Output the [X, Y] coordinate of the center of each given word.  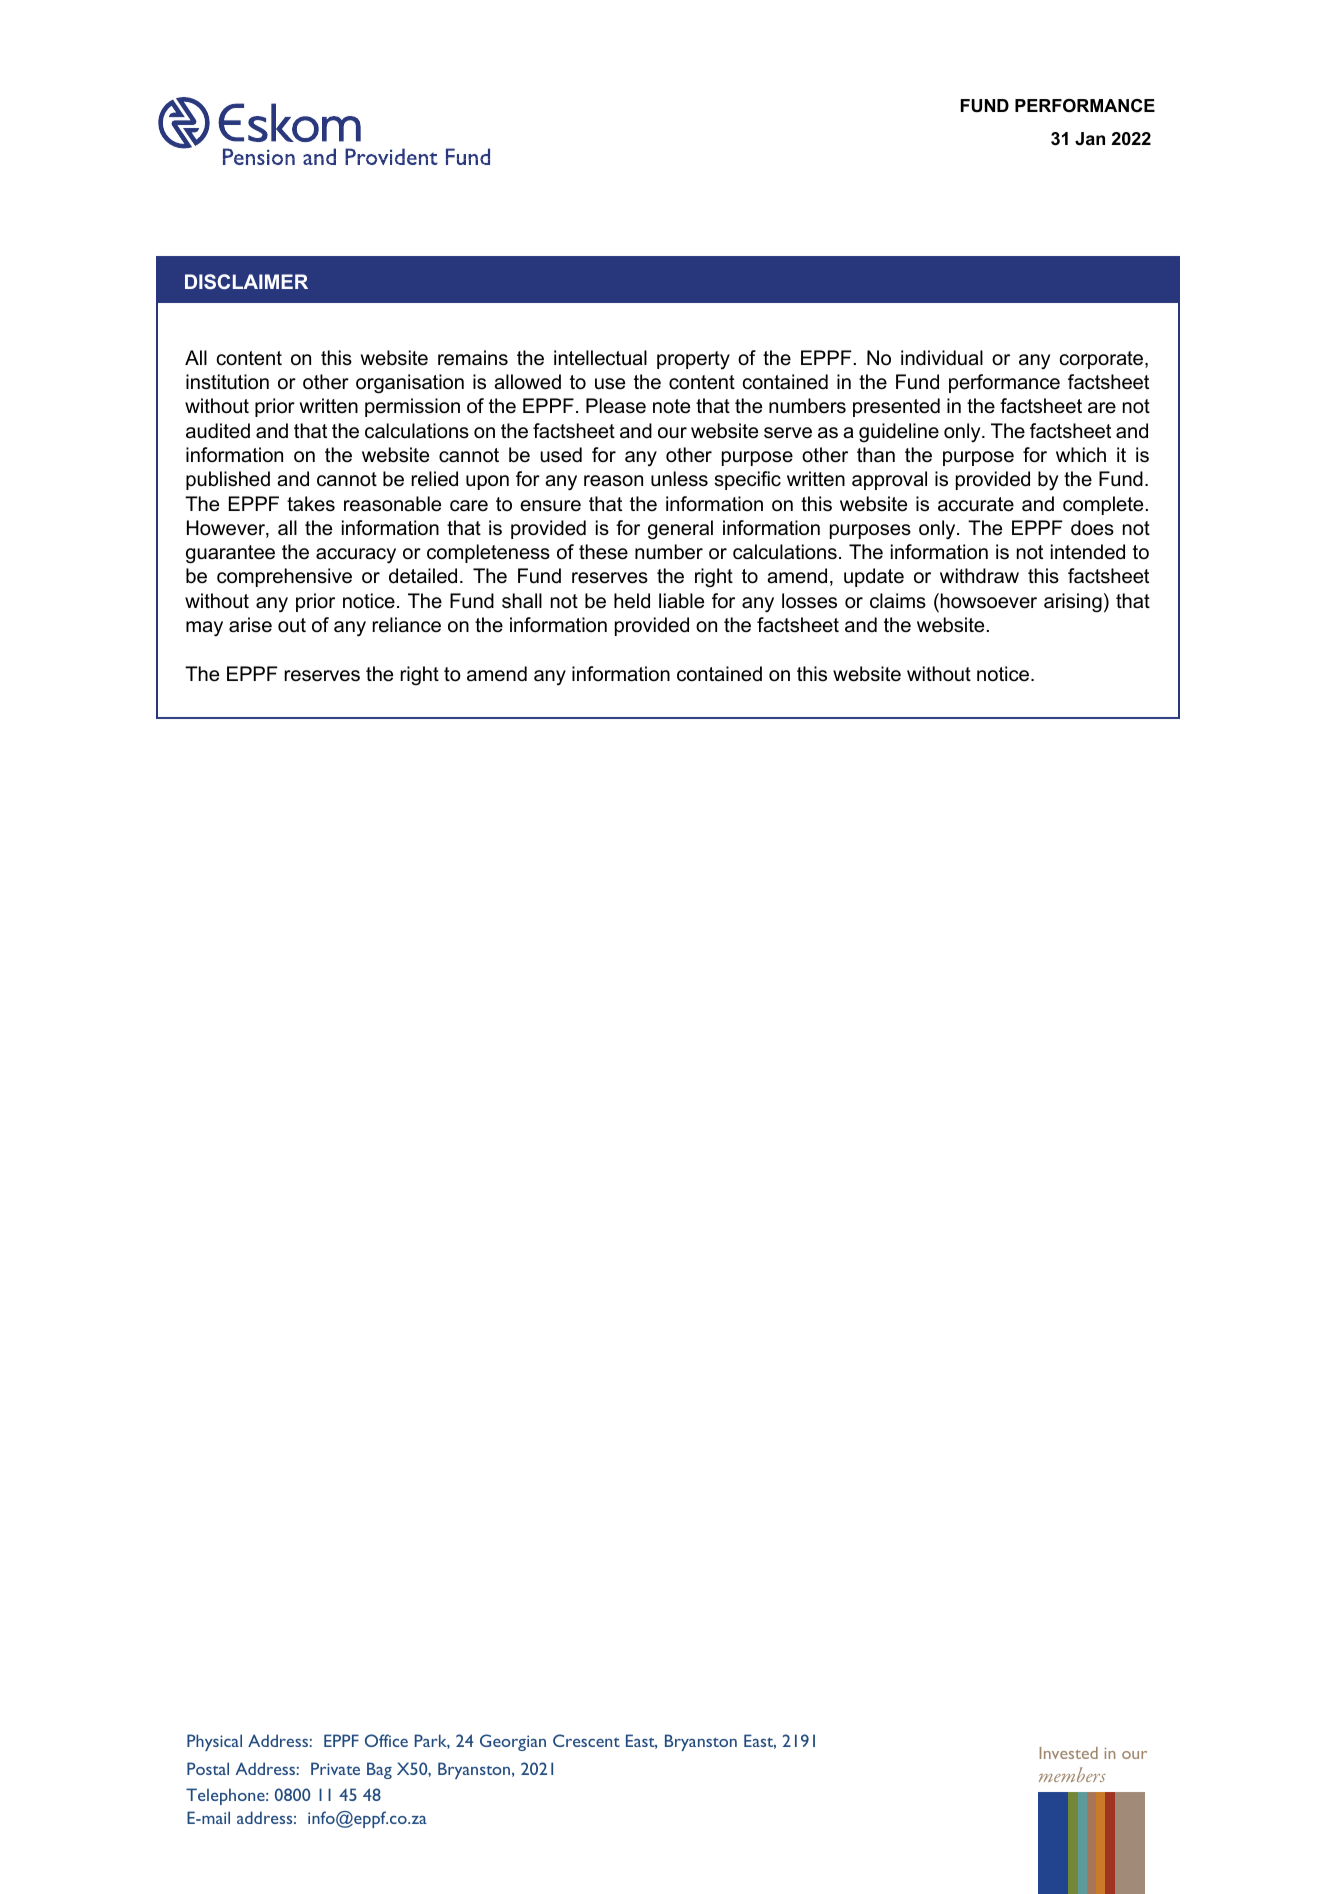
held [632, 601]
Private [335, 1768]
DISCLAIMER [246, 281]
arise [250, 625]
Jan [1090, 139]
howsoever [989, 601]
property [693, 360]
